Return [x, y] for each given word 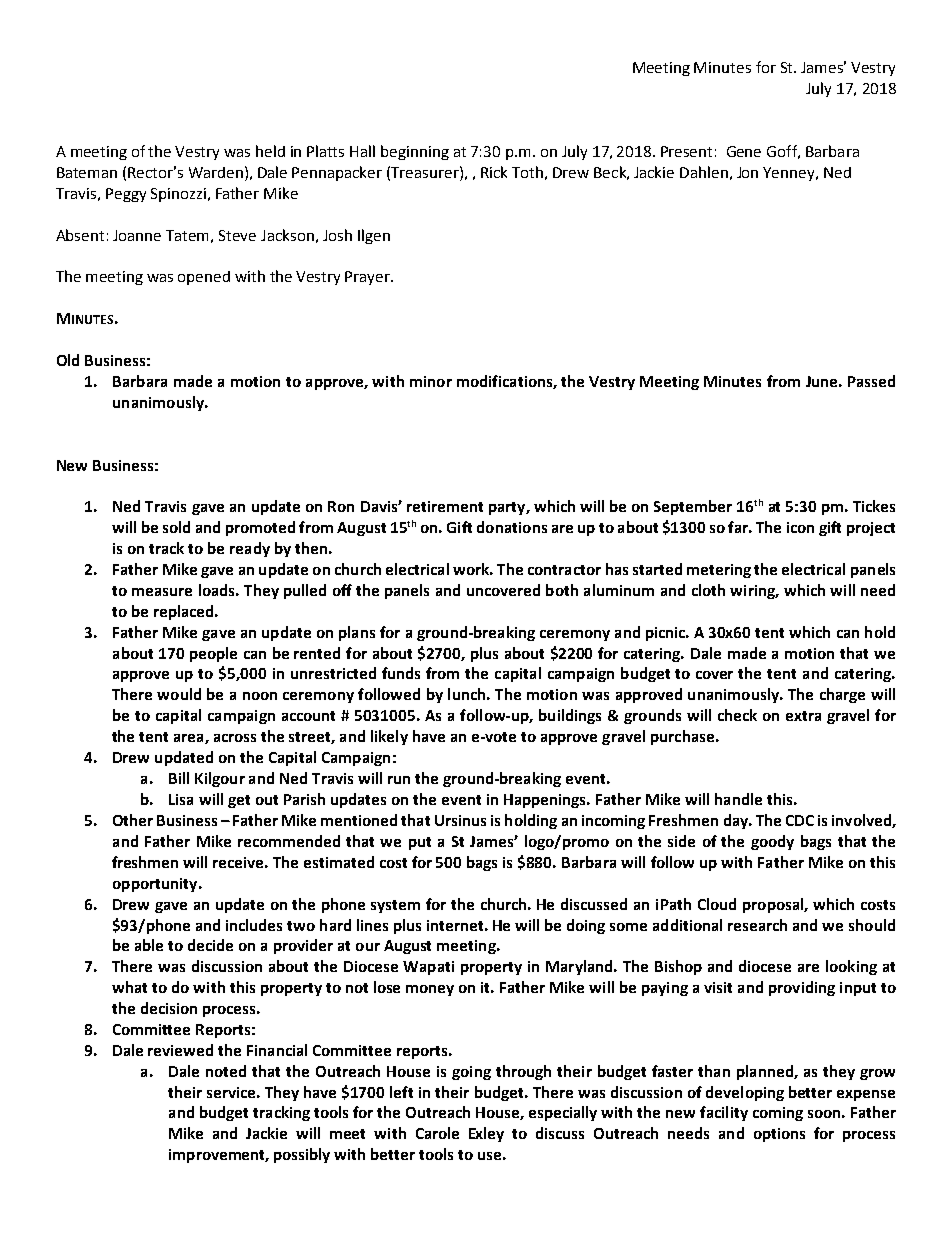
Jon [747, 172]
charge [842, 695]
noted [226, 1071]
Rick [494, 172]
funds [401, 673]
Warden [216, 172]
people [213, 654]
